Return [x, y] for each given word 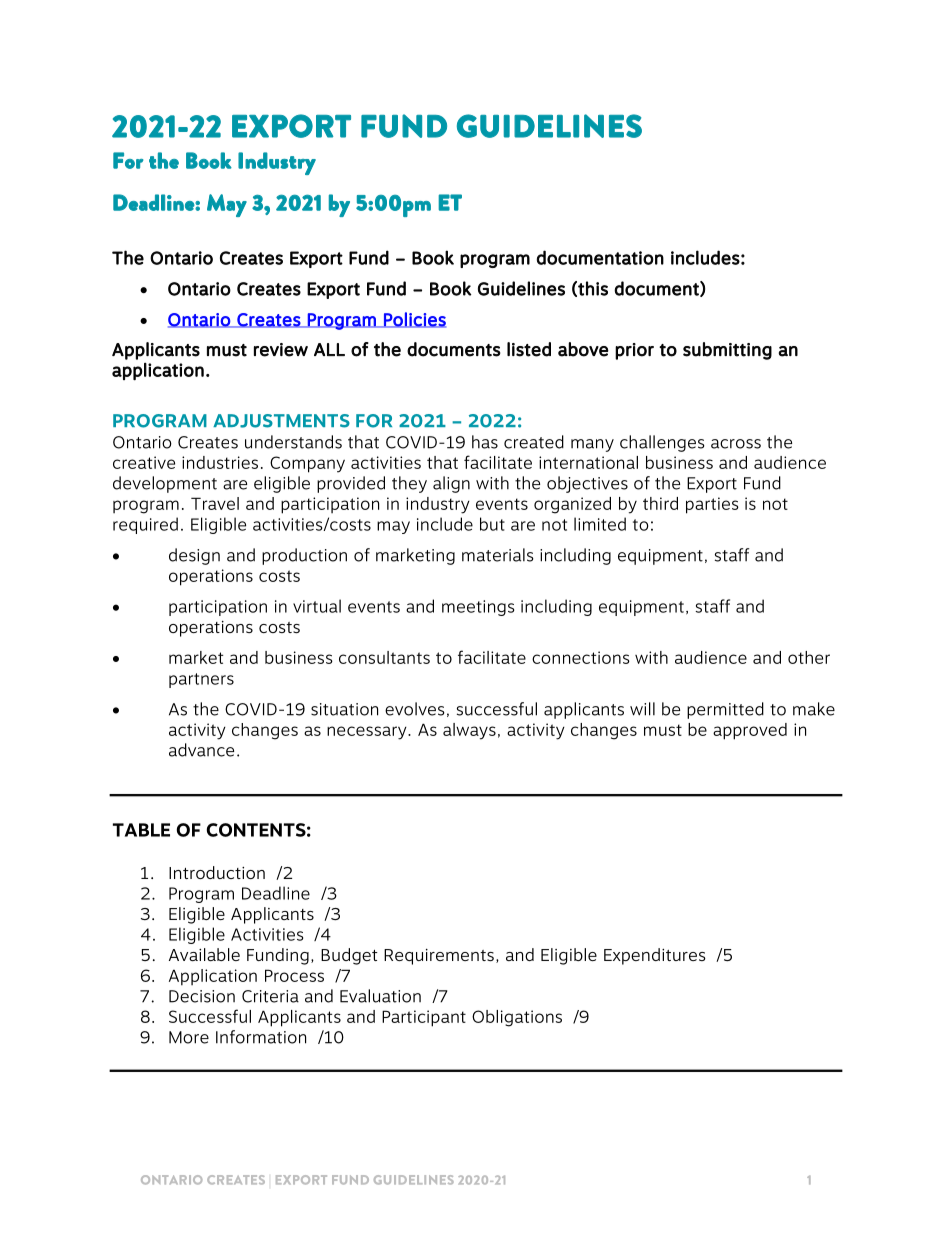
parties [712, 505]
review [281, 350]
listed [529, 349]
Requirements [439, 957]
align [451, 484]
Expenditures [655, 956]
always [469, 731]
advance [201, 750]
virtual [317, 606]
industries [220, 462]
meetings [478, 608]
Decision [202, 996]
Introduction [217, 872]
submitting [727, 351]
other [809, 657]
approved [750, 731]
